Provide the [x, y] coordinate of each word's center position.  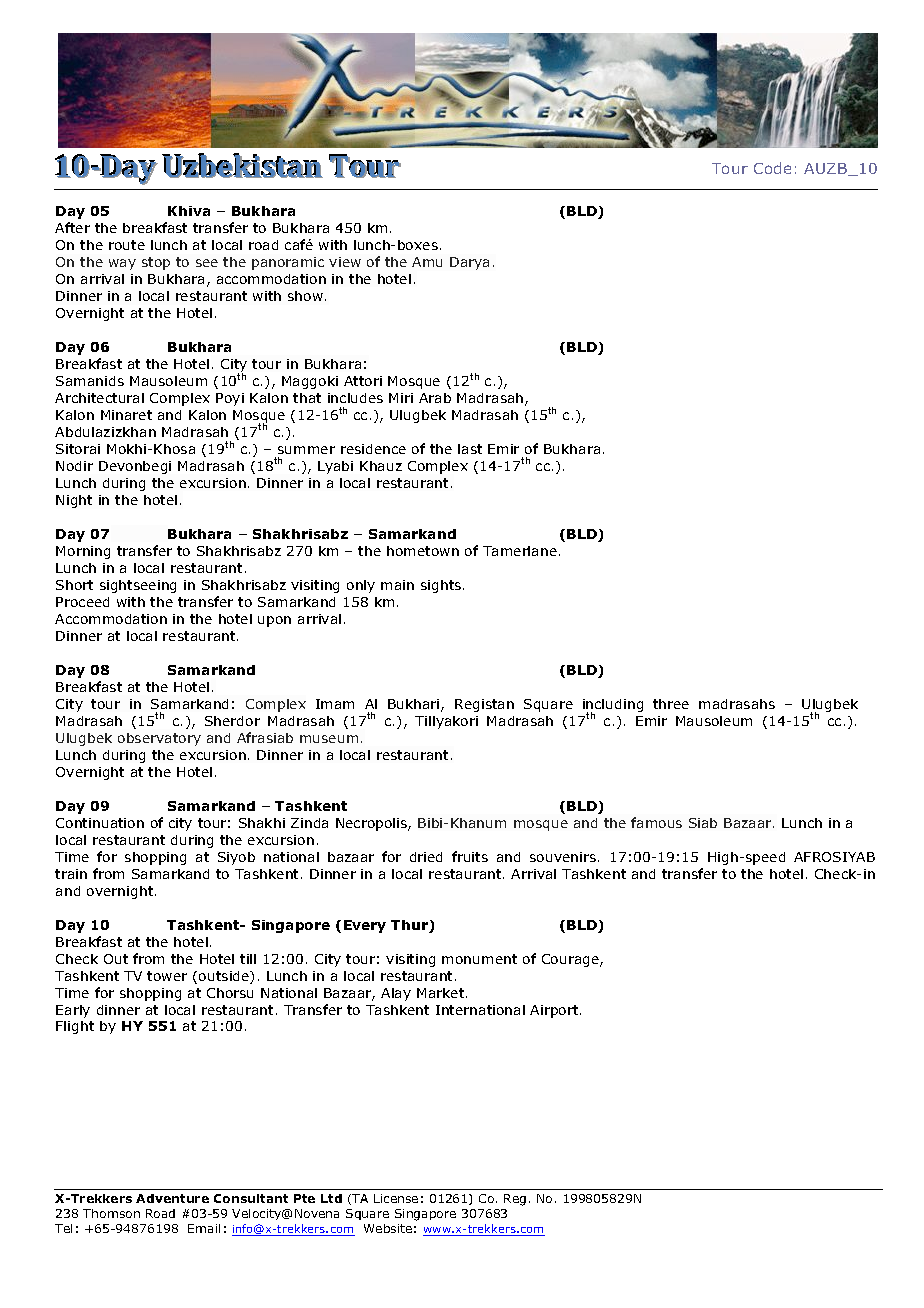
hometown [423, 551]
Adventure [172, 1198]
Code [772, 168]
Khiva [189, 211]
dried [426, 857]
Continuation [100, 823]
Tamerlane [520, 551]
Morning [83, 552]
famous [656, 822]
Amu [427, 262]
